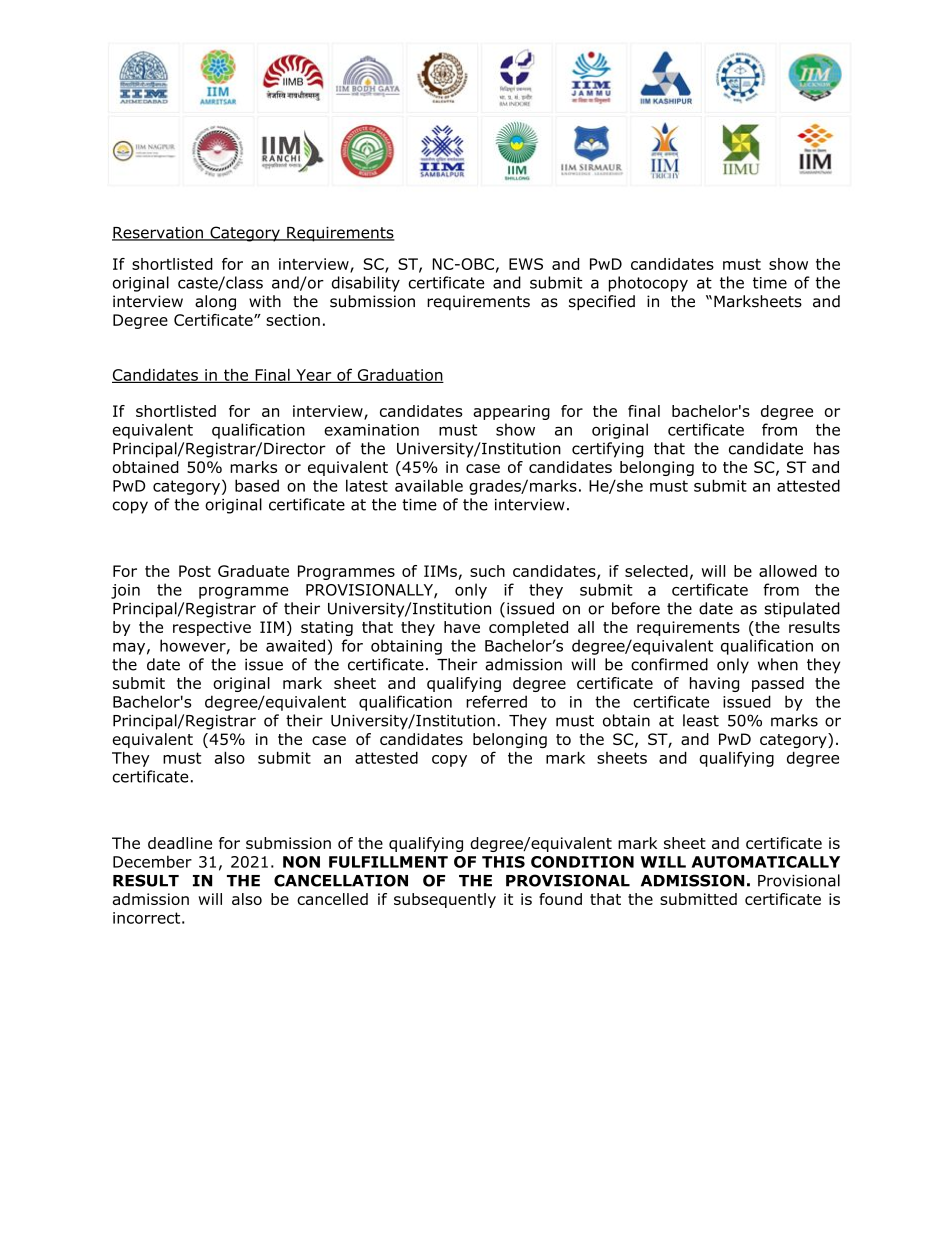  What do you see at coordinates (429, 485) in the document?
I see `available` at bounding box center [429, 485].
